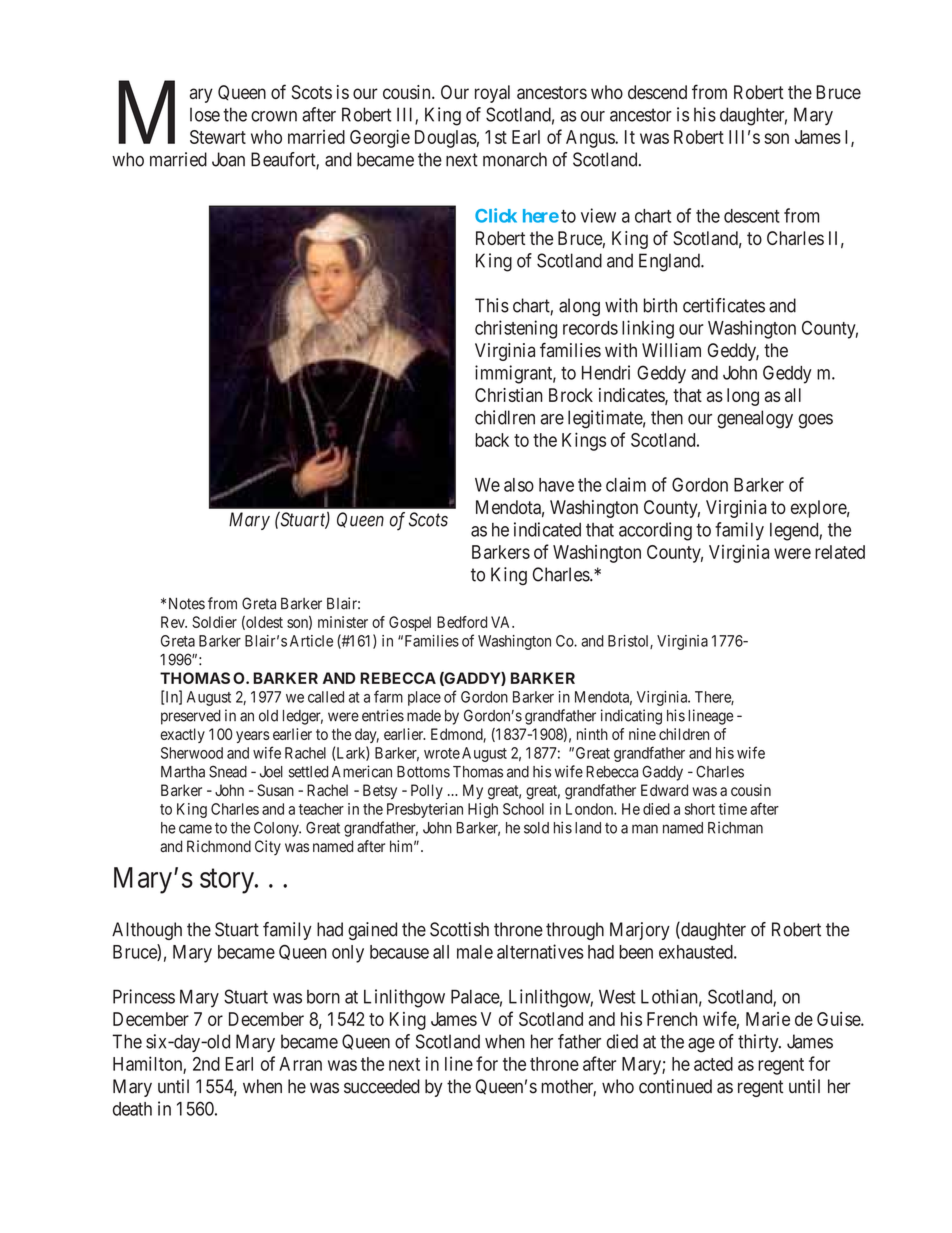  I want to click on Sherwood, so click(192, 753).
